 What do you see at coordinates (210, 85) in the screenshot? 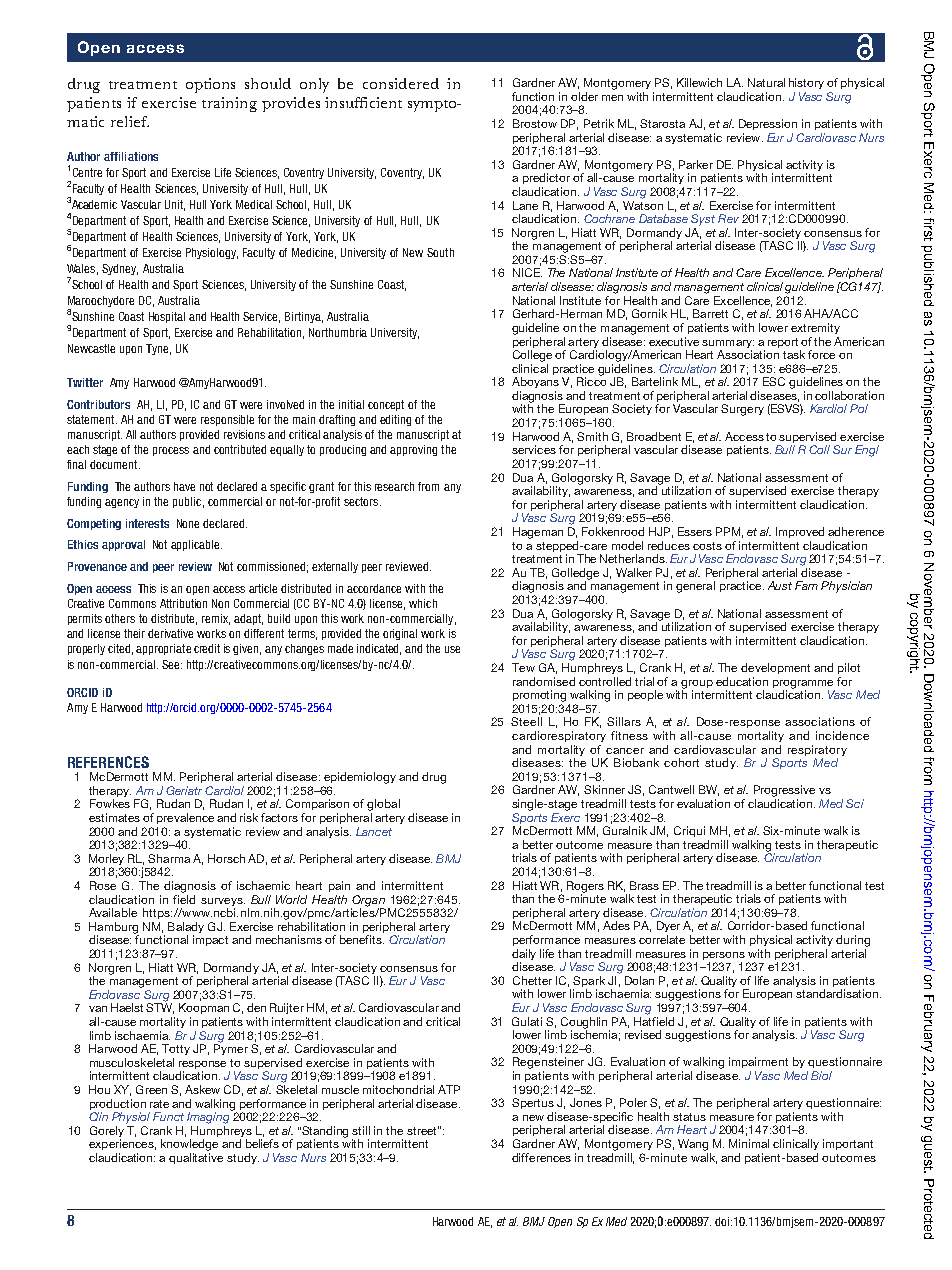
I see `options` at bounding box center [210, 85].
